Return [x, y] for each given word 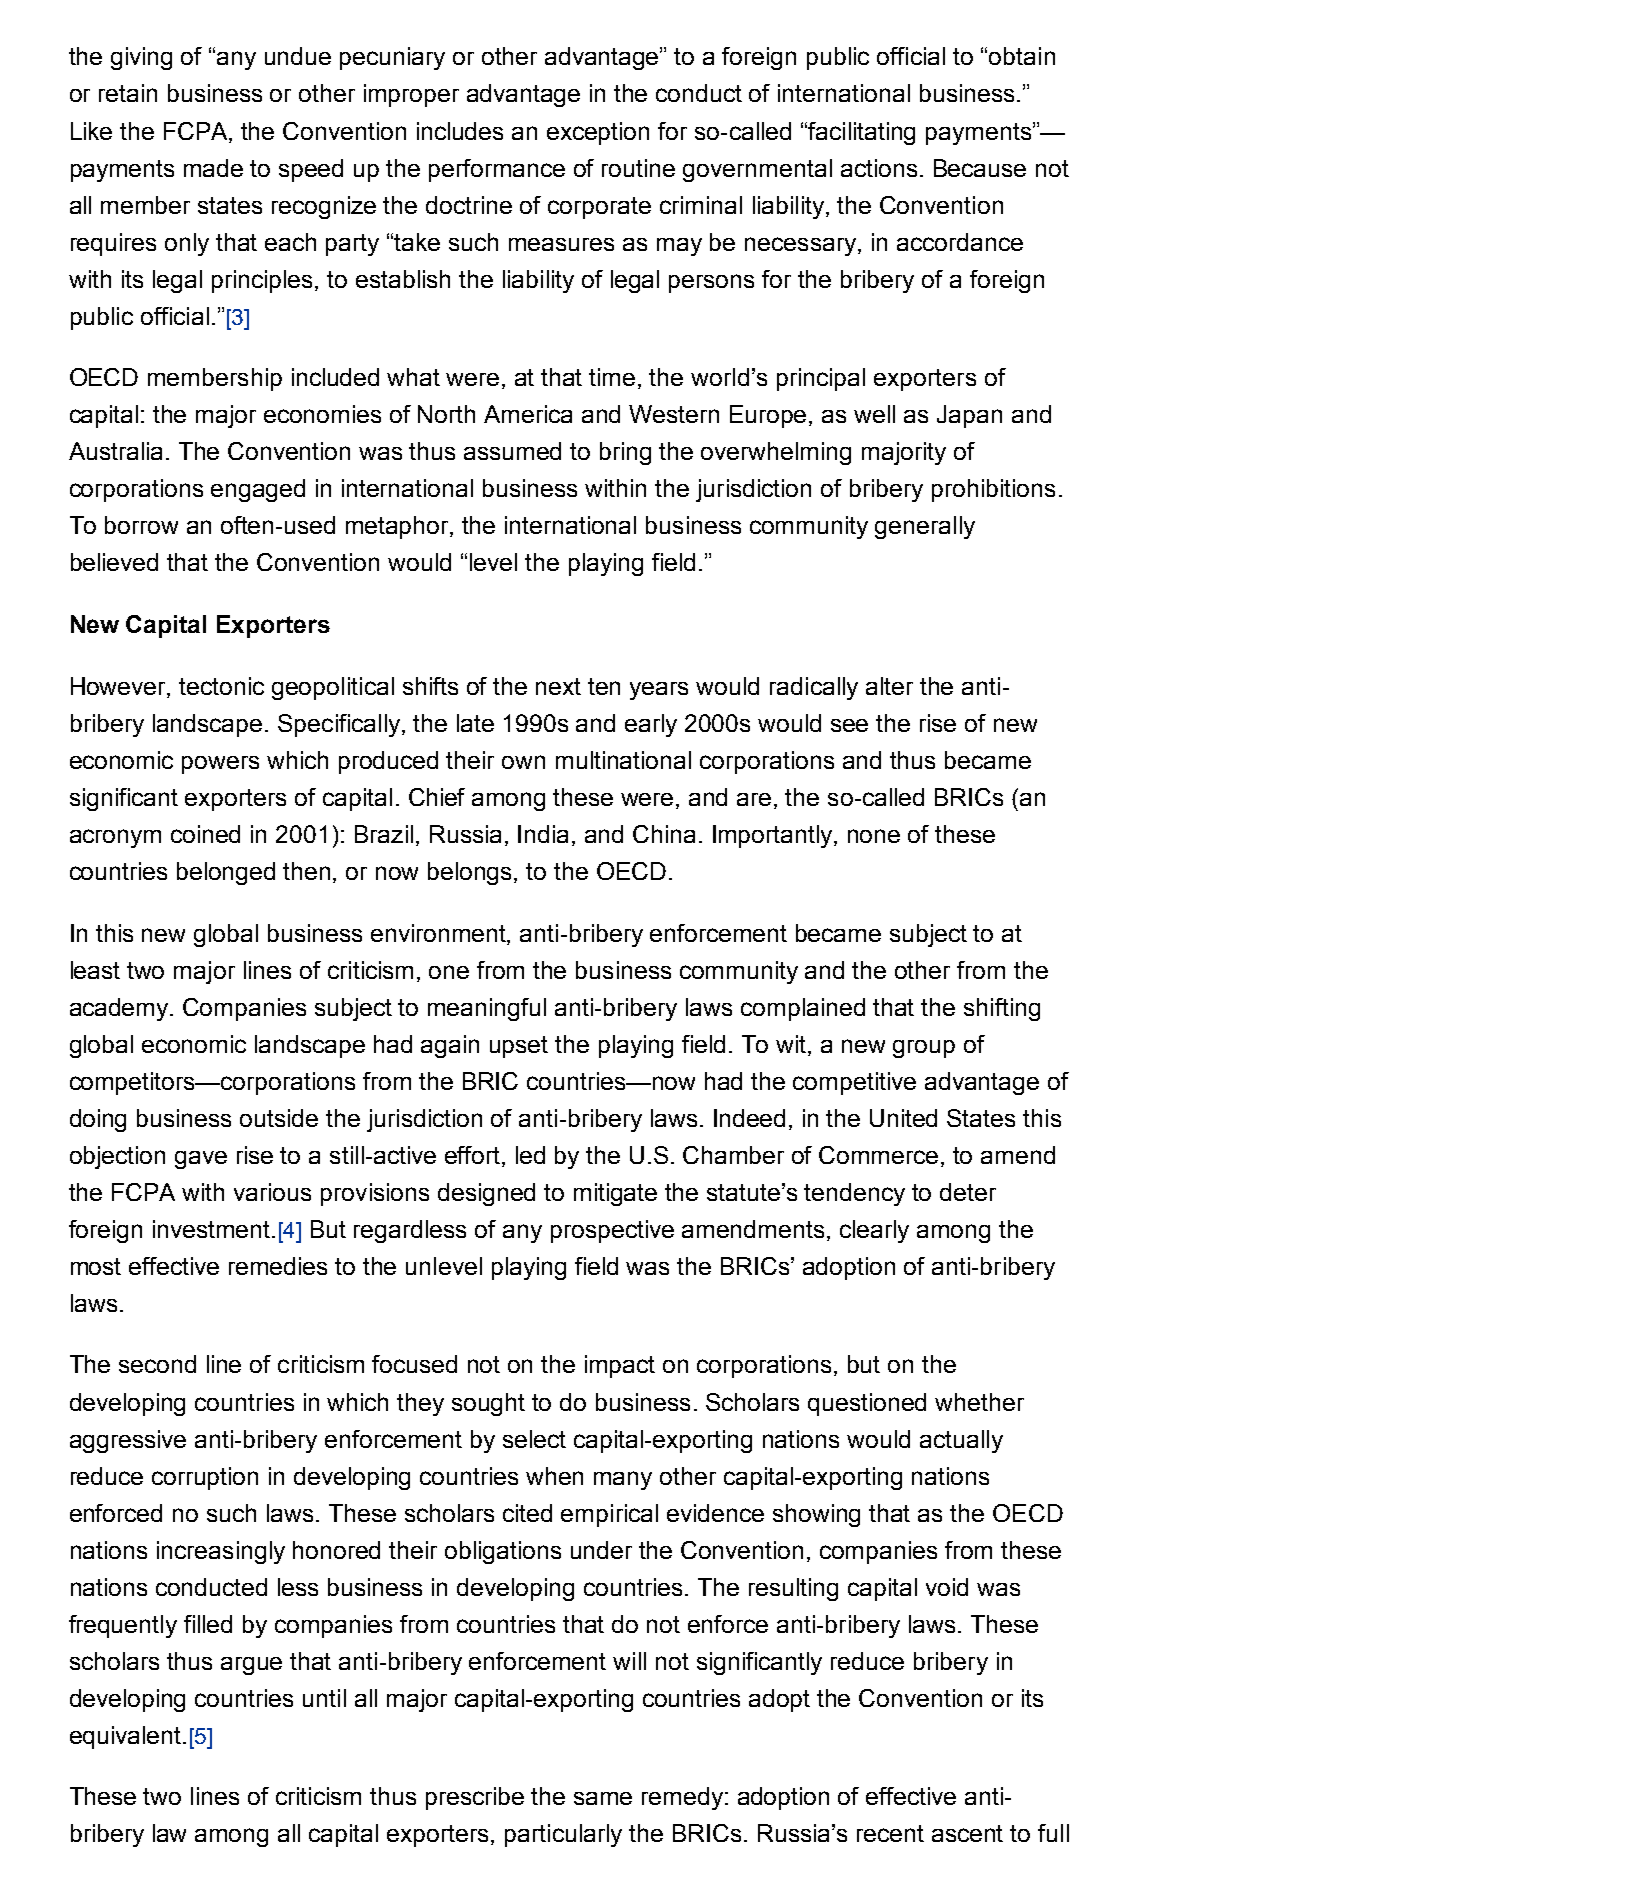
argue [251, 1666]
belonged [226, 873]
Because [980, 168]
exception [598, 133]
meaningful [487, 1009]
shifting [1002, 1009]
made [213, 168]
